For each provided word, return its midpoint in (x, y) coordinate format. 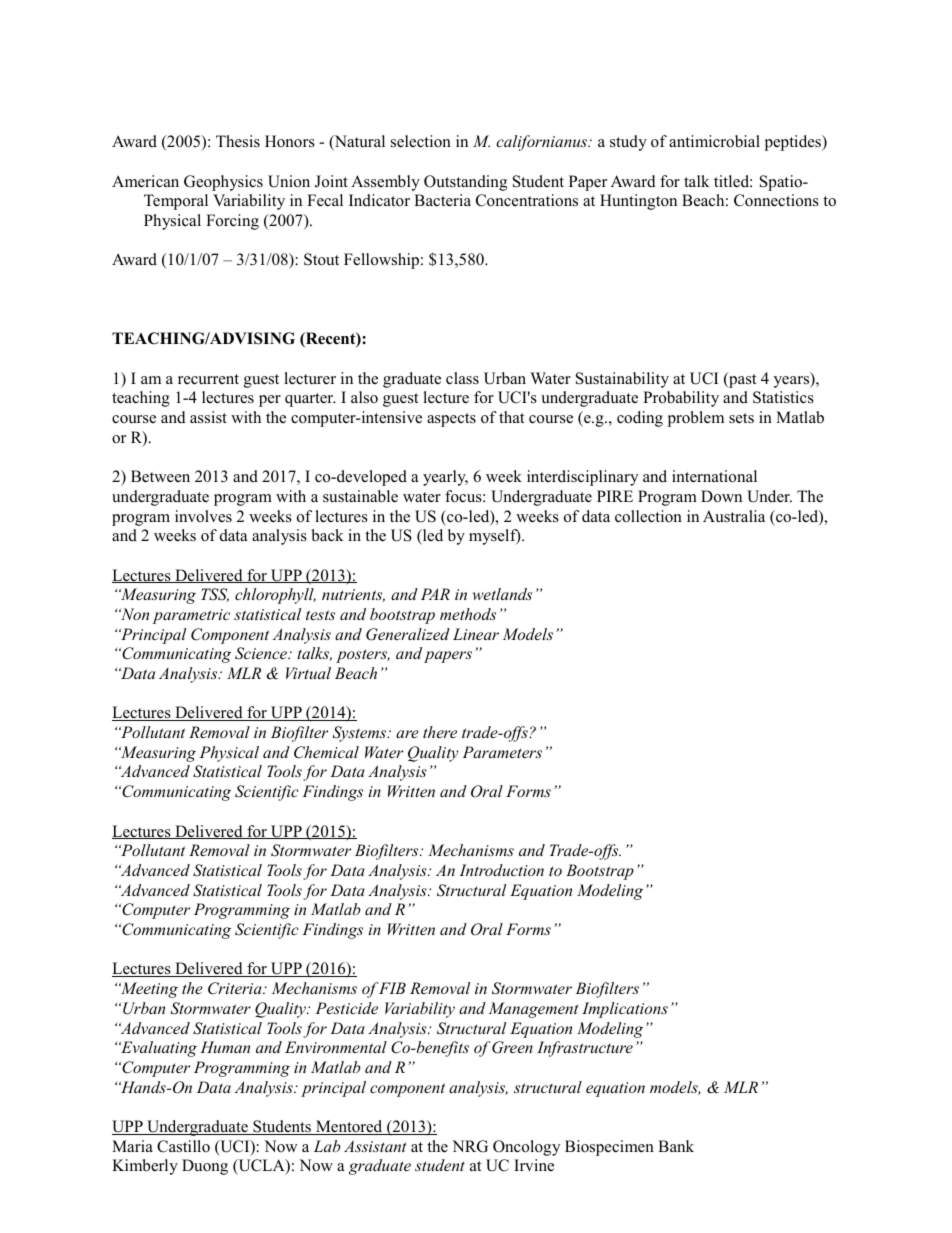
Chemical (326, 752)
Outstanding (465, 183)
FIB (392, 988)
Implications (625, 1010)
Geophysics (223, 183)
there (440, 732)
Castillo (183, 1146)
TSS (215, 595)
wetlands (502, 594)
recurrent (208, 379)
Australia (734, 516)
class (462, 378)
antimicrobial (714, 141)
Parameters (502, 752)
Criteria (236, 988)
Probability (681, 399)
